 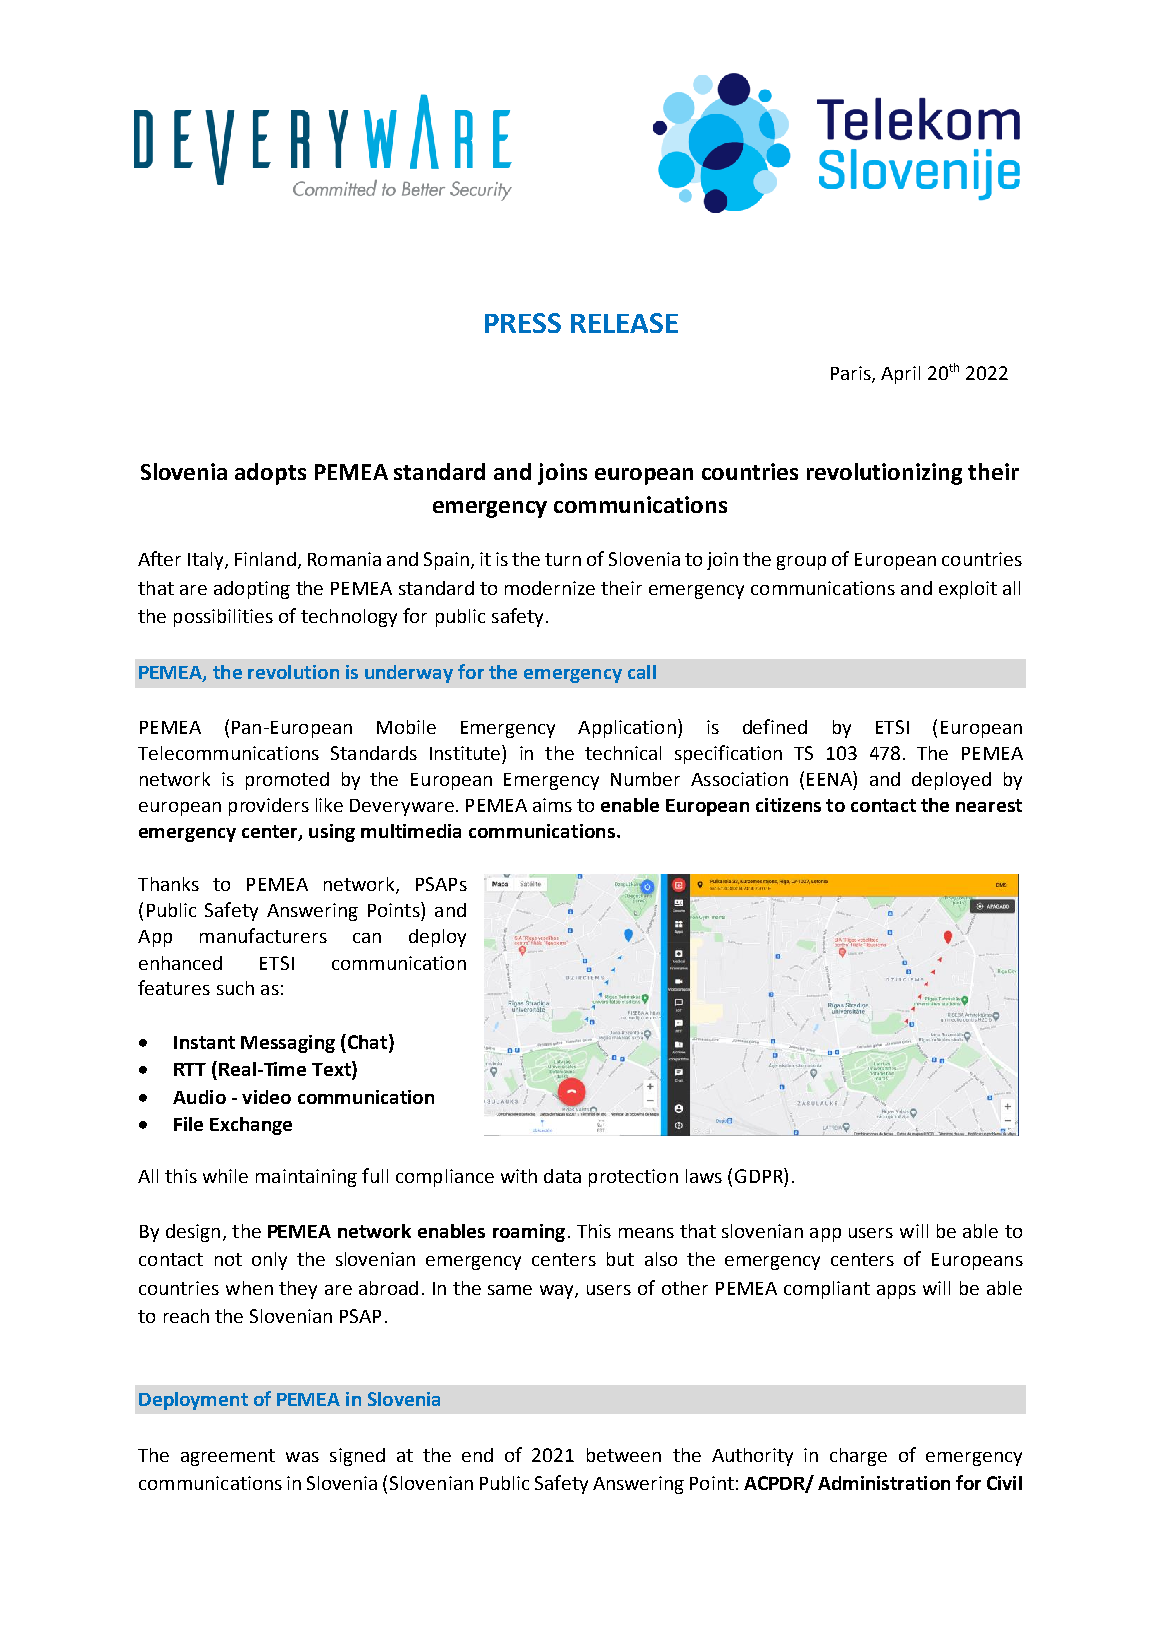 What do you see at coordinates (968, 590) in the screenshot?
I see `exploit` at bounding box center [968, 590].
